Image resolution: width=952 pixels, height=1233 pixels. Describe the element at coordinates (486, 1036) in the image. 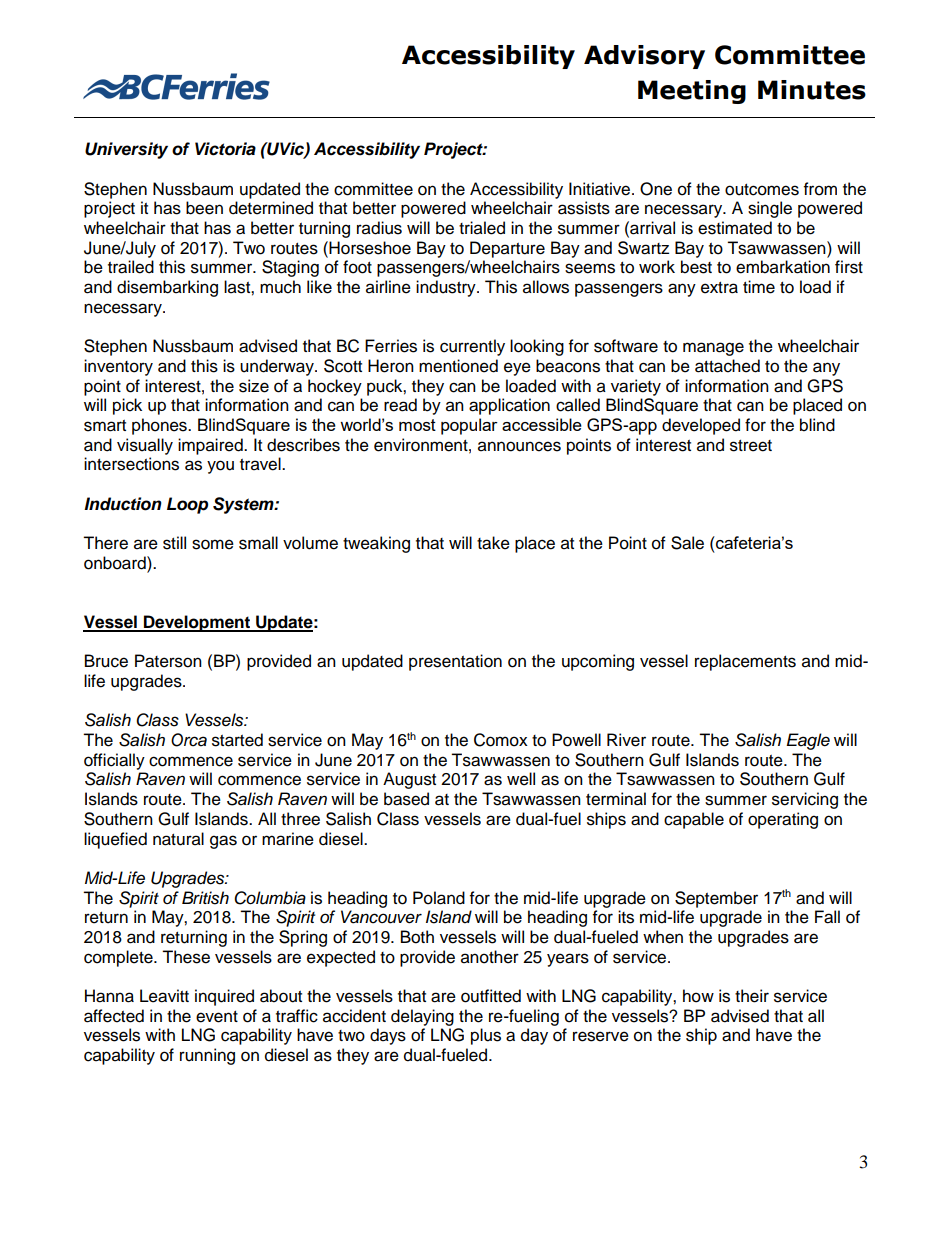

I see `plus` at that location.
